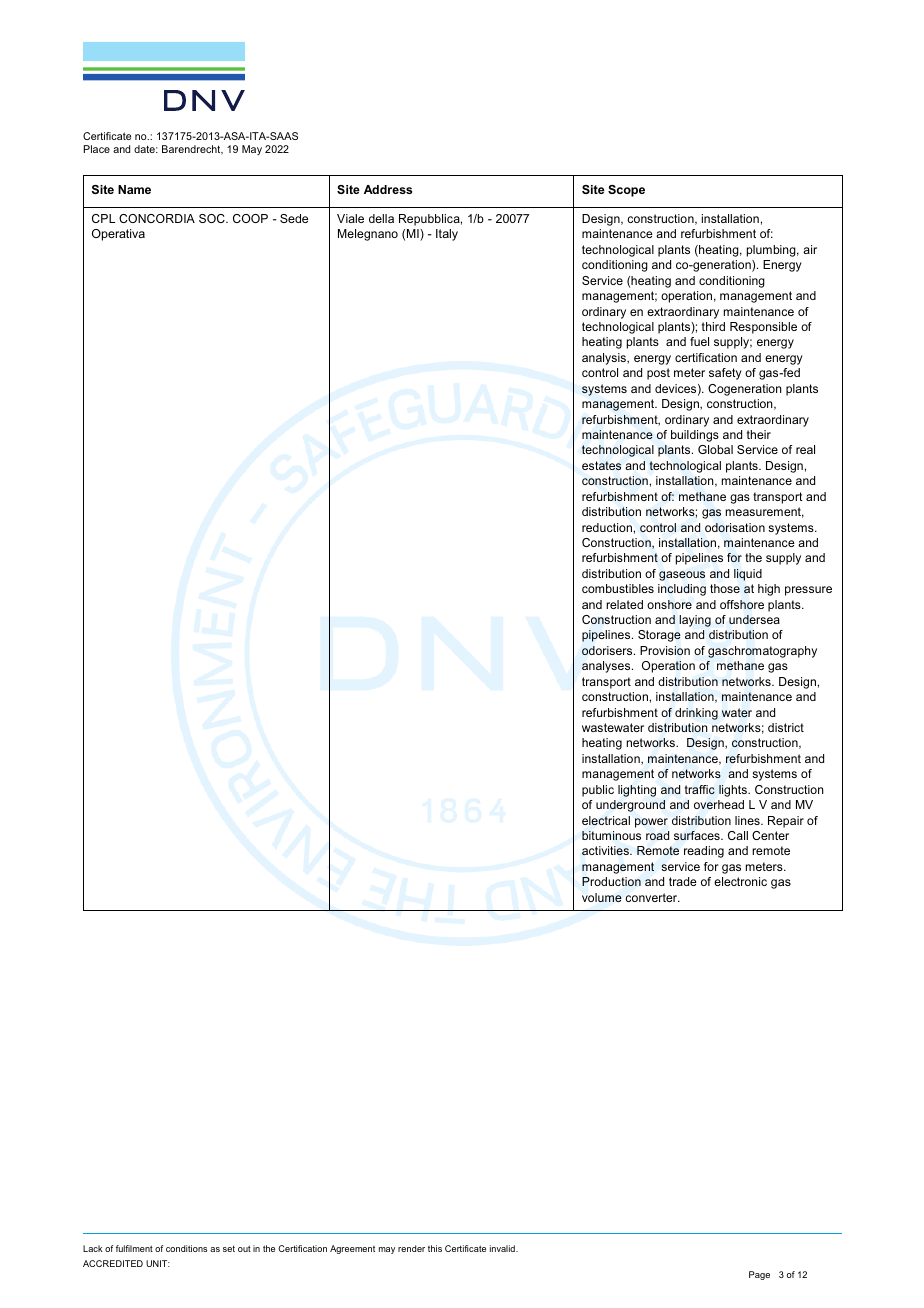 This screenshot has width=924, height=1308. I want to click on drinking, so click(696, 714).
